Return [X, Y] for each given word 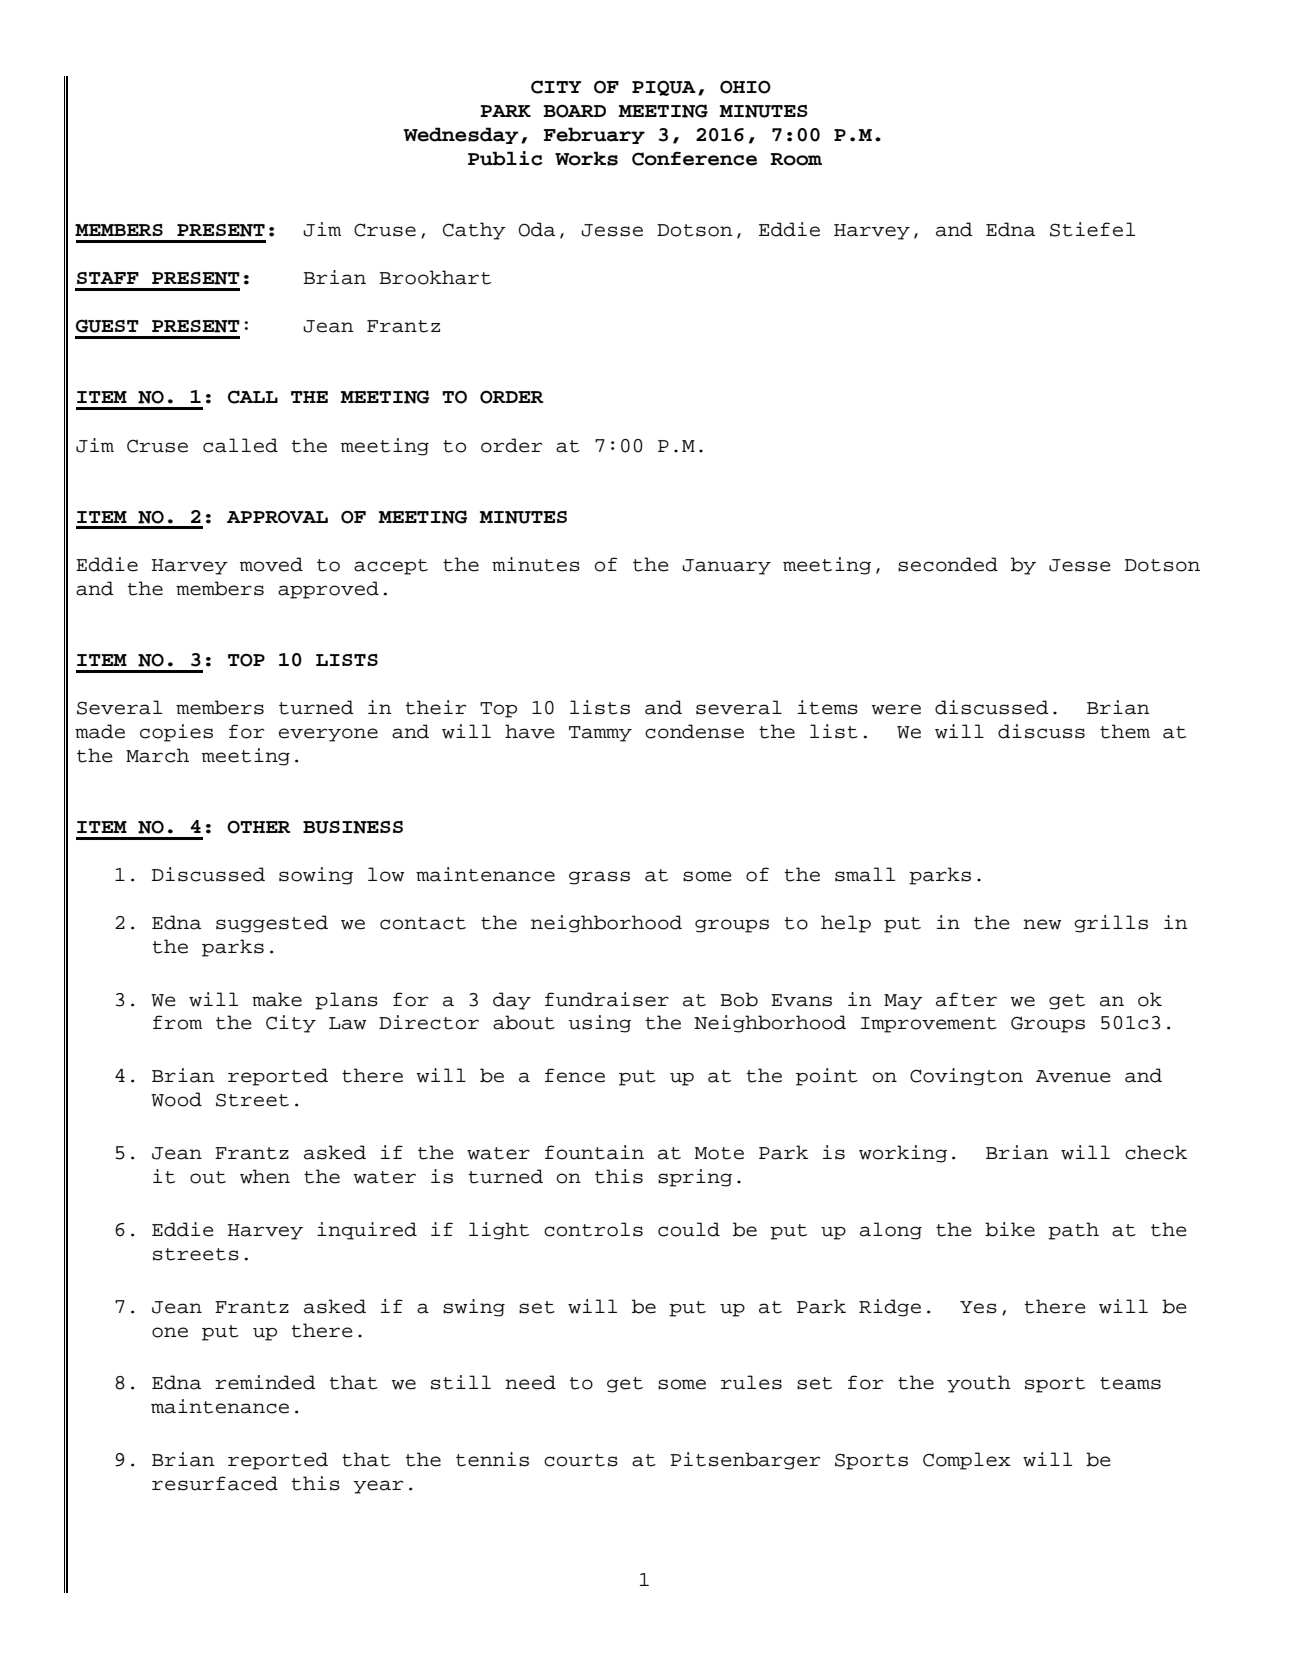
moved [271, 564]
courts [581, 1460]
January [726, 567]
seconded [948, 564]
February [594, 135]
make [277, 999]
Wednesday [461, 135]
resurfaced [215, 1483]
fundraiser [607, 999]
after [966, 999]
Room [796, 159]
